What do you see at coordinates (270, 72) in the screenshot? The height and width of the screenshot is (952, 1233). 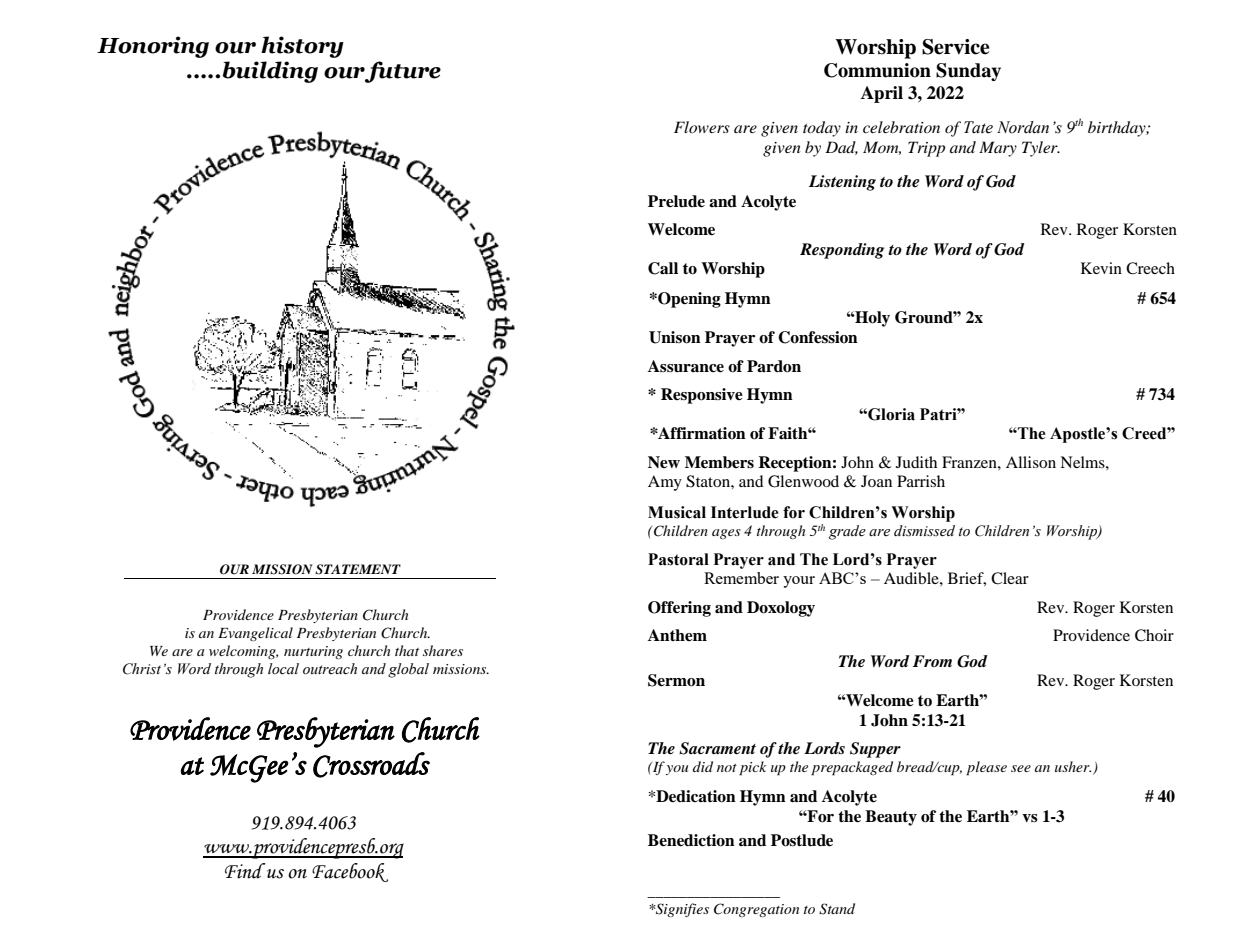 I see `building` at bounding box center [270, 72].
